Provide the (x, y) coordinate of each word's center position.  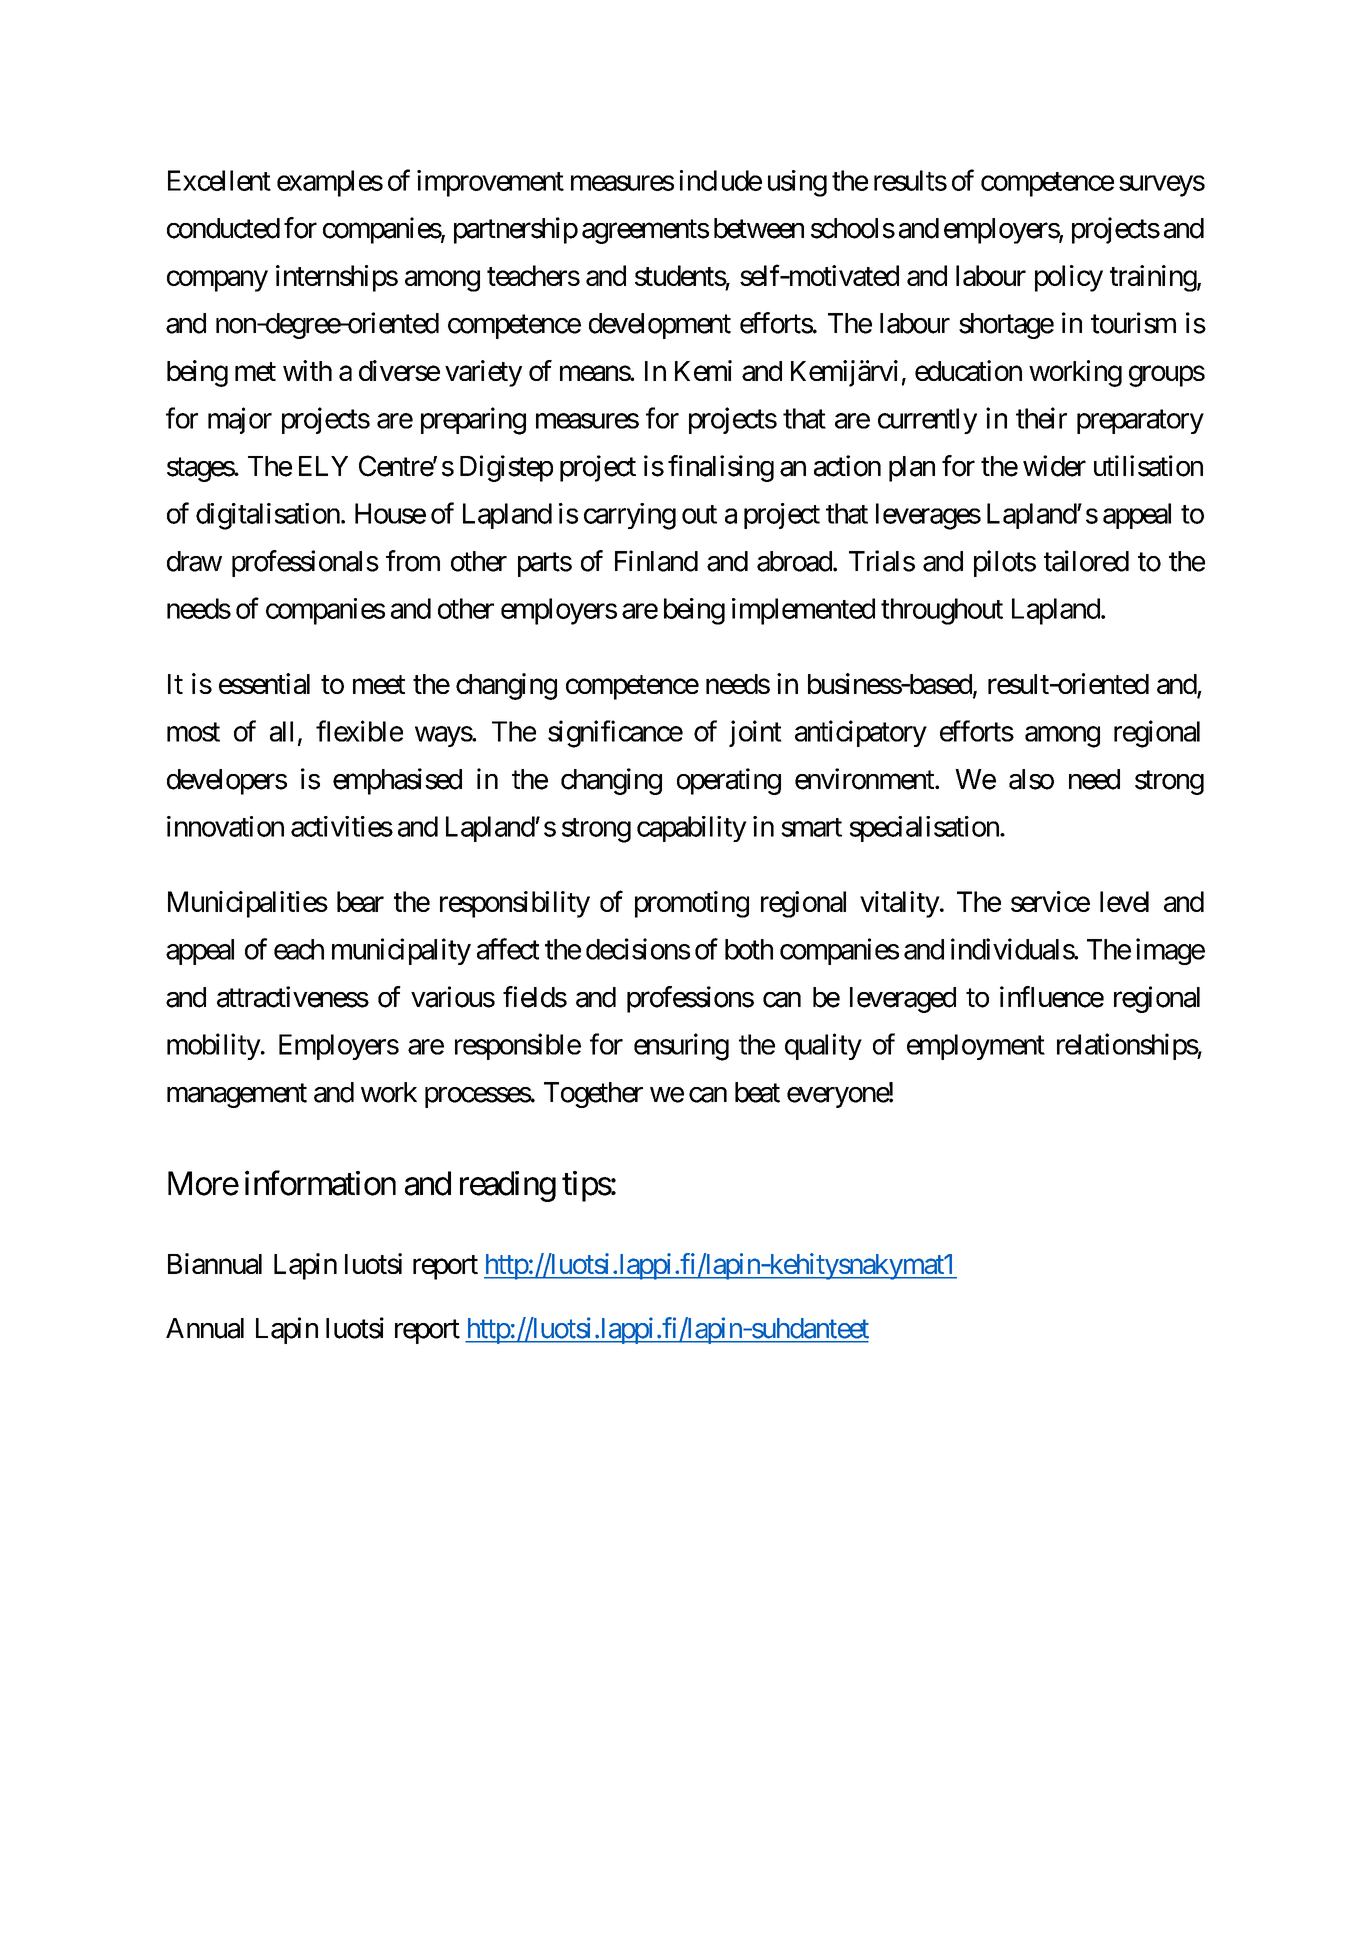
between (759, 228)
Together (593, 1095)
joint (755, 733)
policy (1069, 278)
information (320, 1183)
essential (264, 683)
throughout (942, 611)
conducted (223, 228)
